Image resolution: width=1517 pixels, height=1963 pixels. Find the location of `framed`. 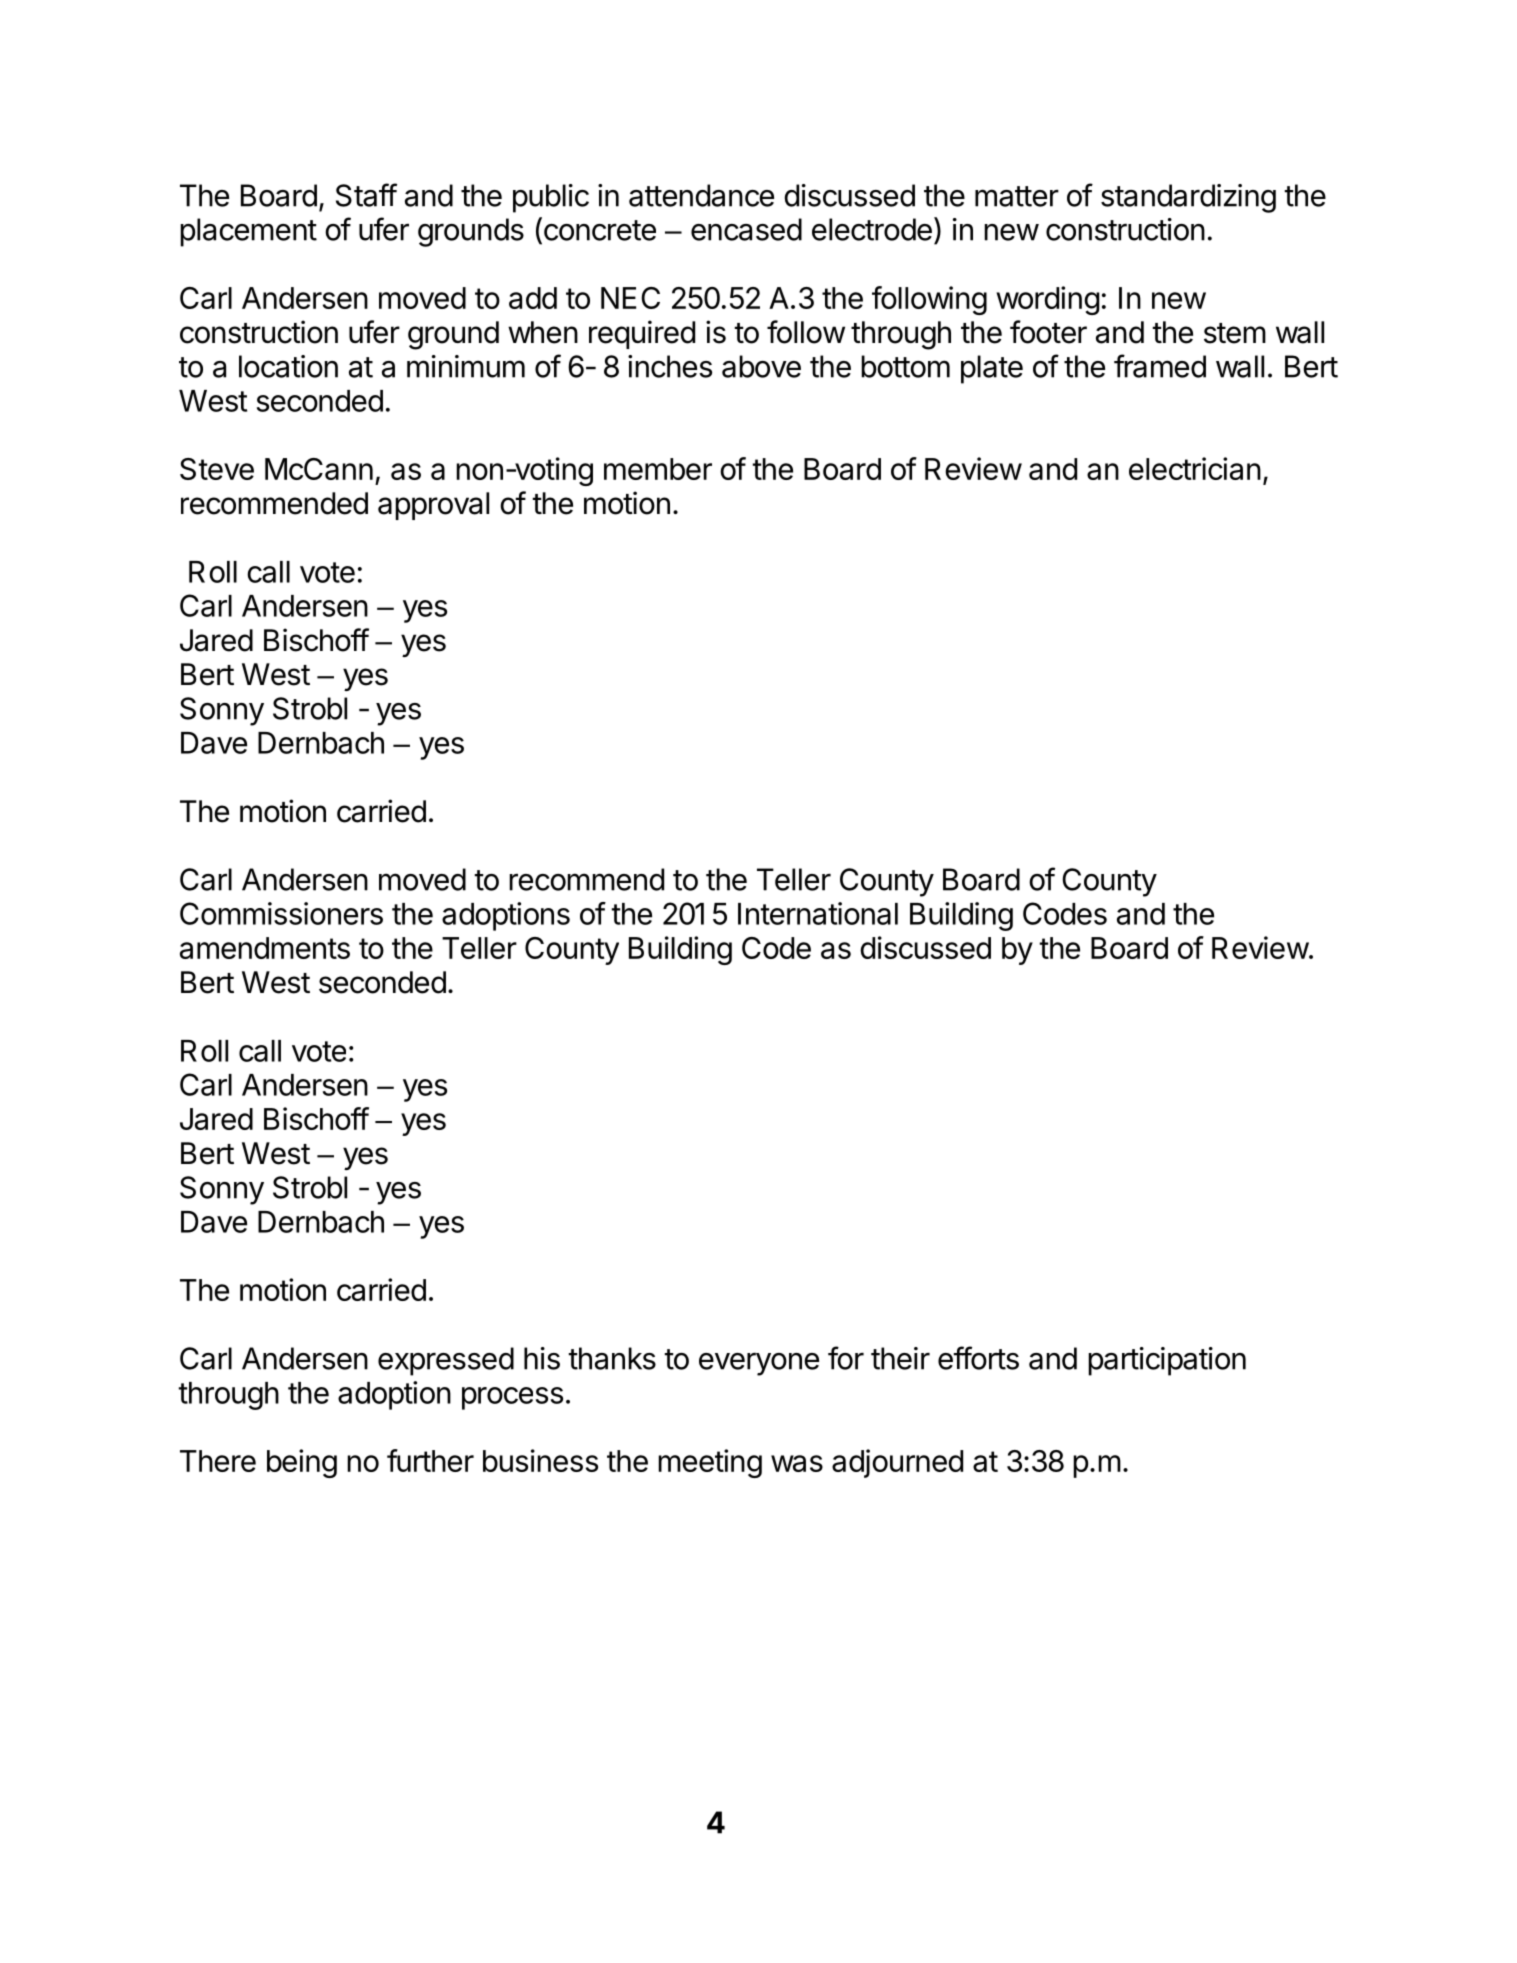

framed is located at coordinates (1160, 366).
